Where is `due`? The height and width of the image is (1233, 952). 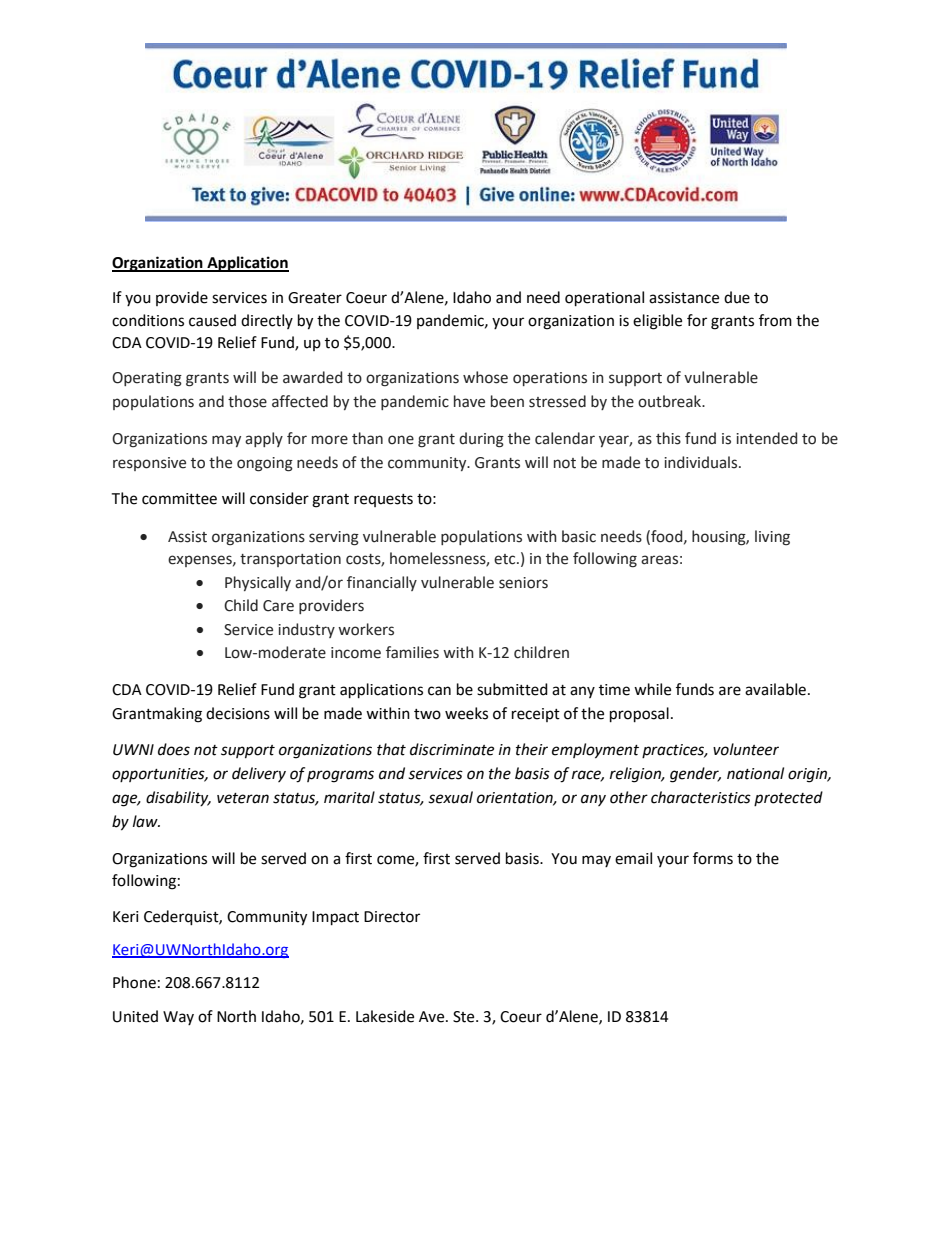 due is located at coordinates (737, 297).
